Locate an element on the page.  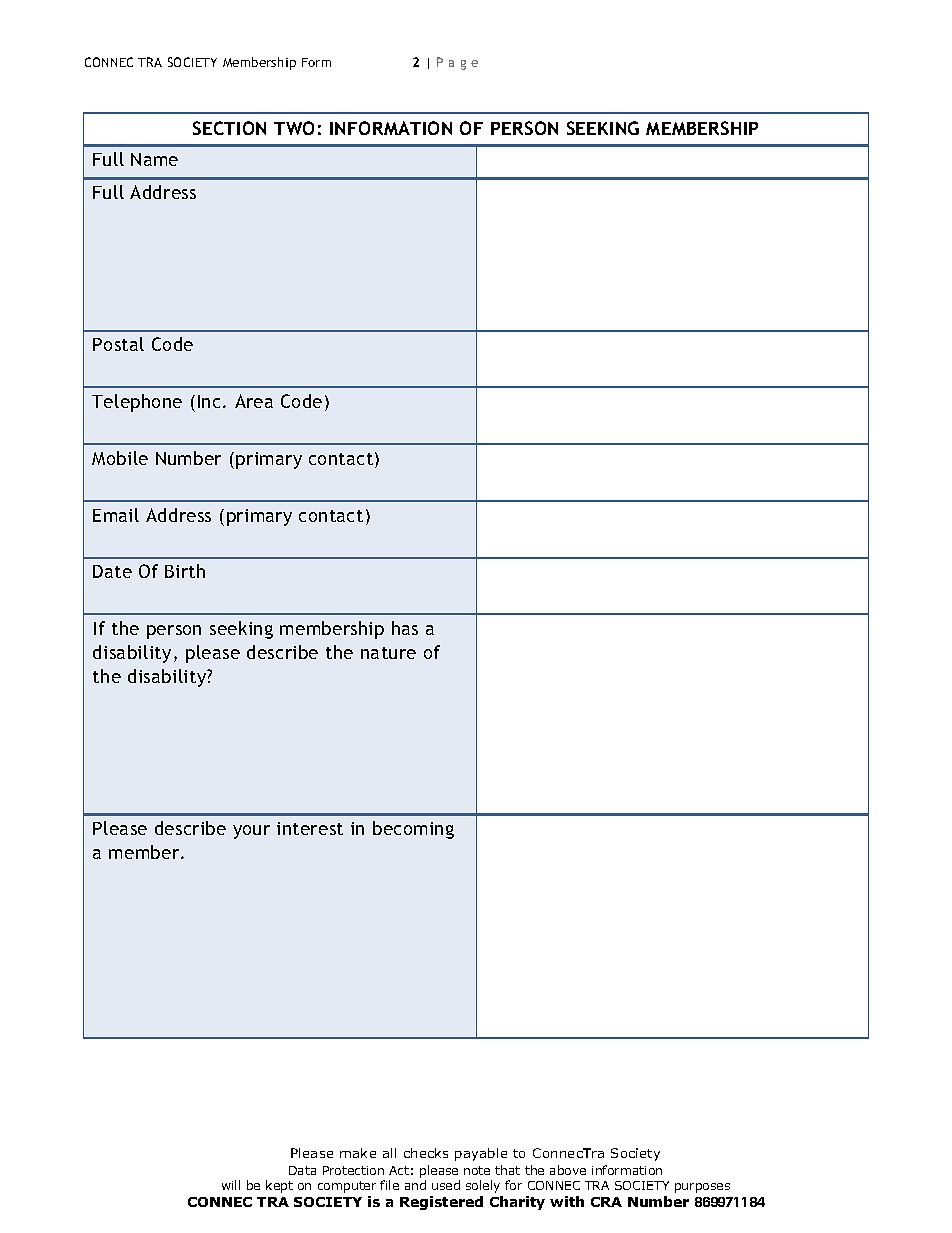
nature is located at coordinates (388, 653).
